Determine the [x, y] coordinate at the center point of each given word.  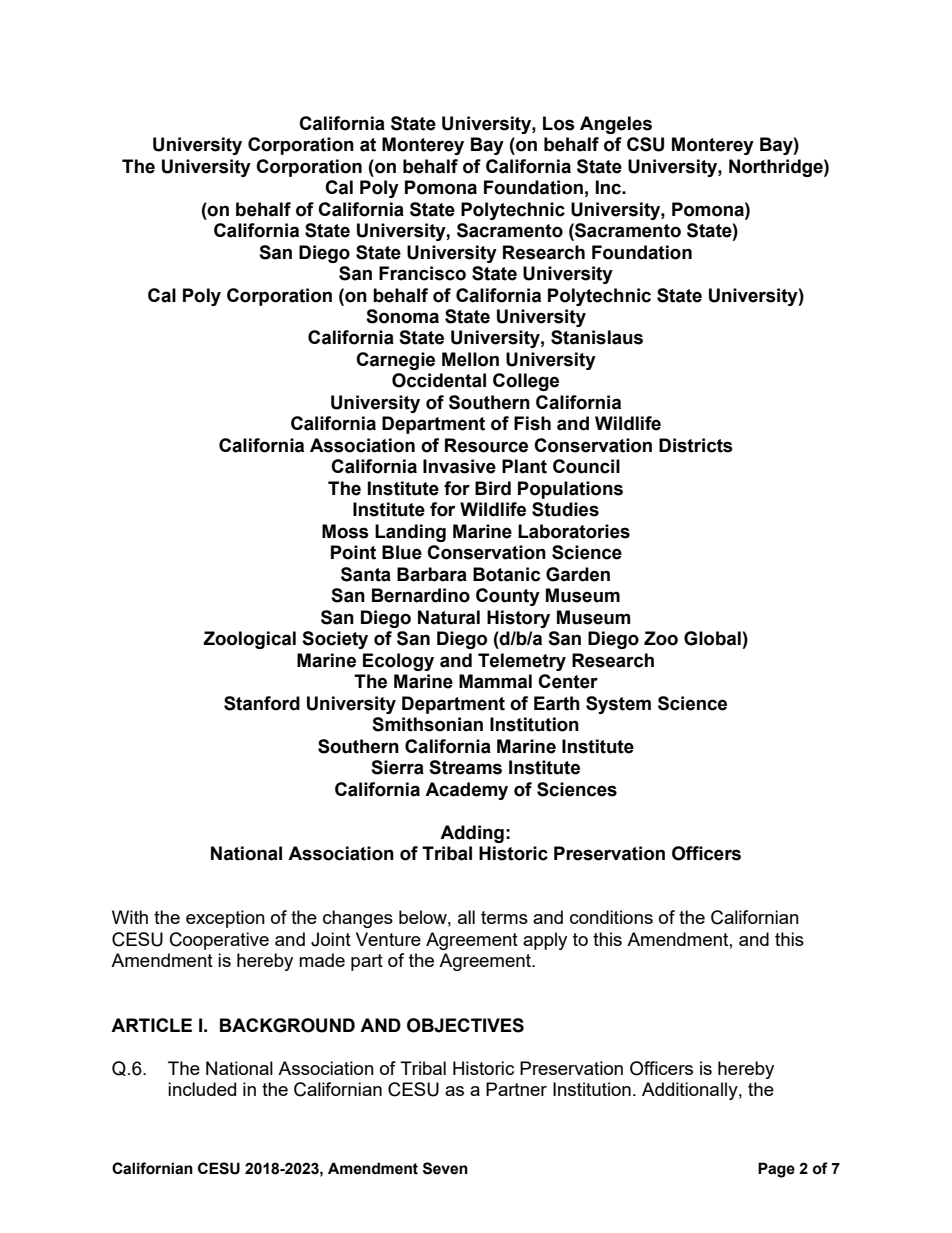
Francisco [422, 273]
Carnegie [395, 361]
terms [504, 917]
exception [225, 919]
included [202, 1089]
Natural [449, 617]
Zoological [249, 640]
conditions [611, 917]
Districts [696, 445]
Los [559, 123]
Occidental [439, 380]
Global [712, 638]
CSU [645, 144]
